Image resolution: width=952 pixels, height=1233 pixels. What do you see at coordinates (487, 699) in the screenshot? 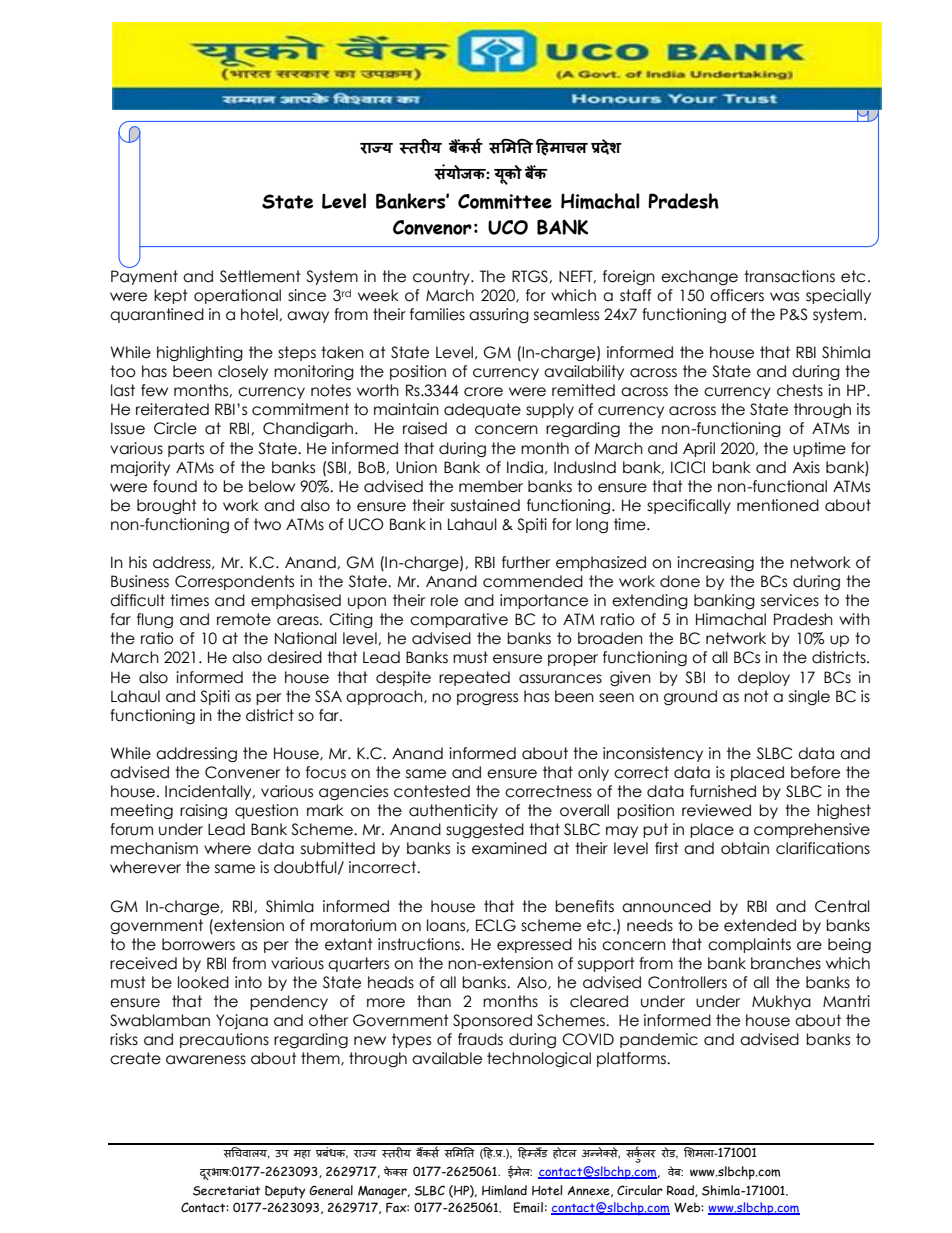
I see `progress` at bounding box center [487, 699].
